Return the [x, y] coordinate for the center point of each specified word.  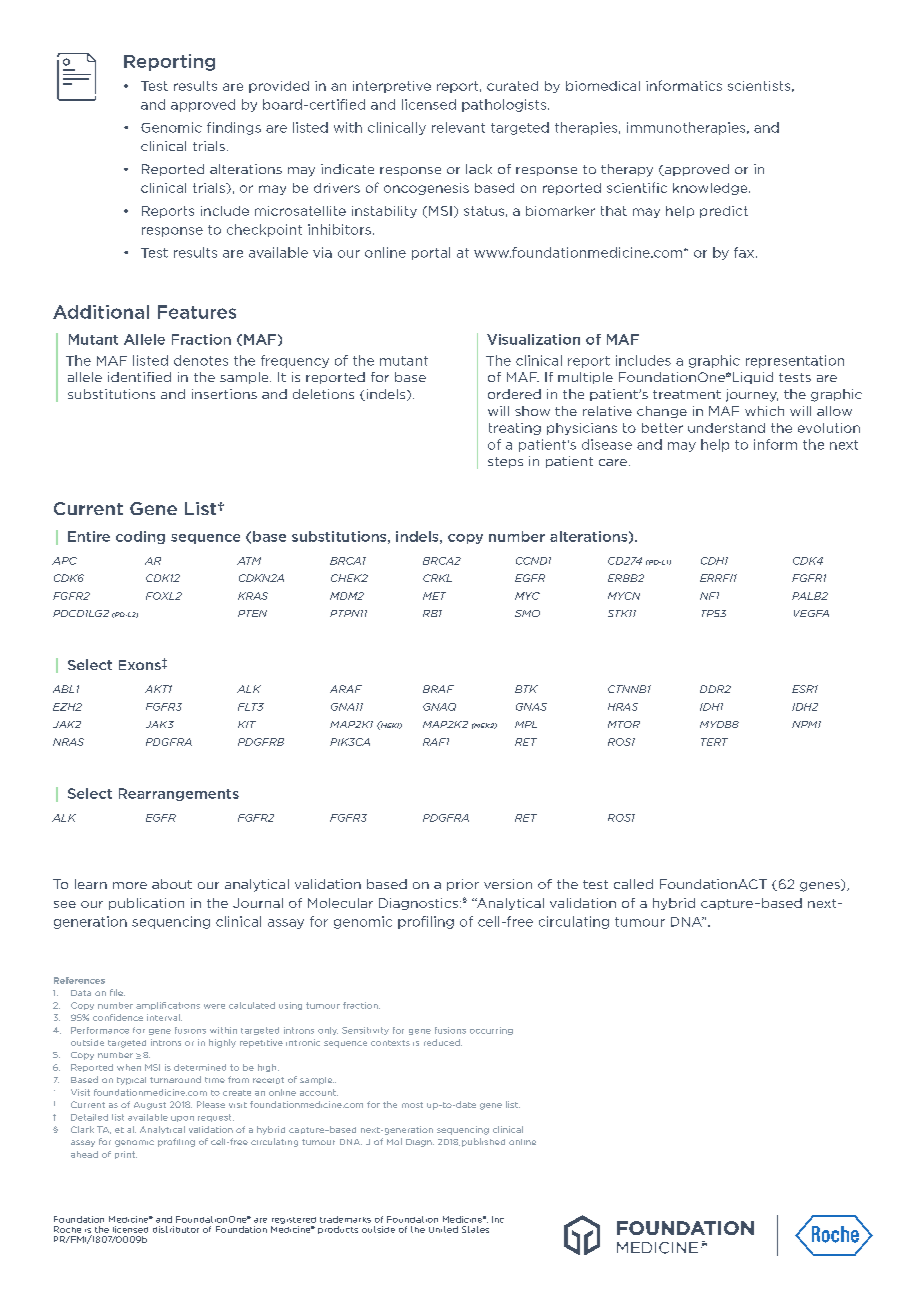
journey [752, 395]
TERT [714, 742]
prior [463, 885]
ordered [514, 394]
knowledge [711, 189]
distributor [176, 1229]
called [633, 884]
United [443, 1229]
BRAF [438, 689]
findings [234, 128]
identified [139, 377]
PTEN [252, 613]
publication [146, 904]
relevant [458, 127]
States [475, 1229]
